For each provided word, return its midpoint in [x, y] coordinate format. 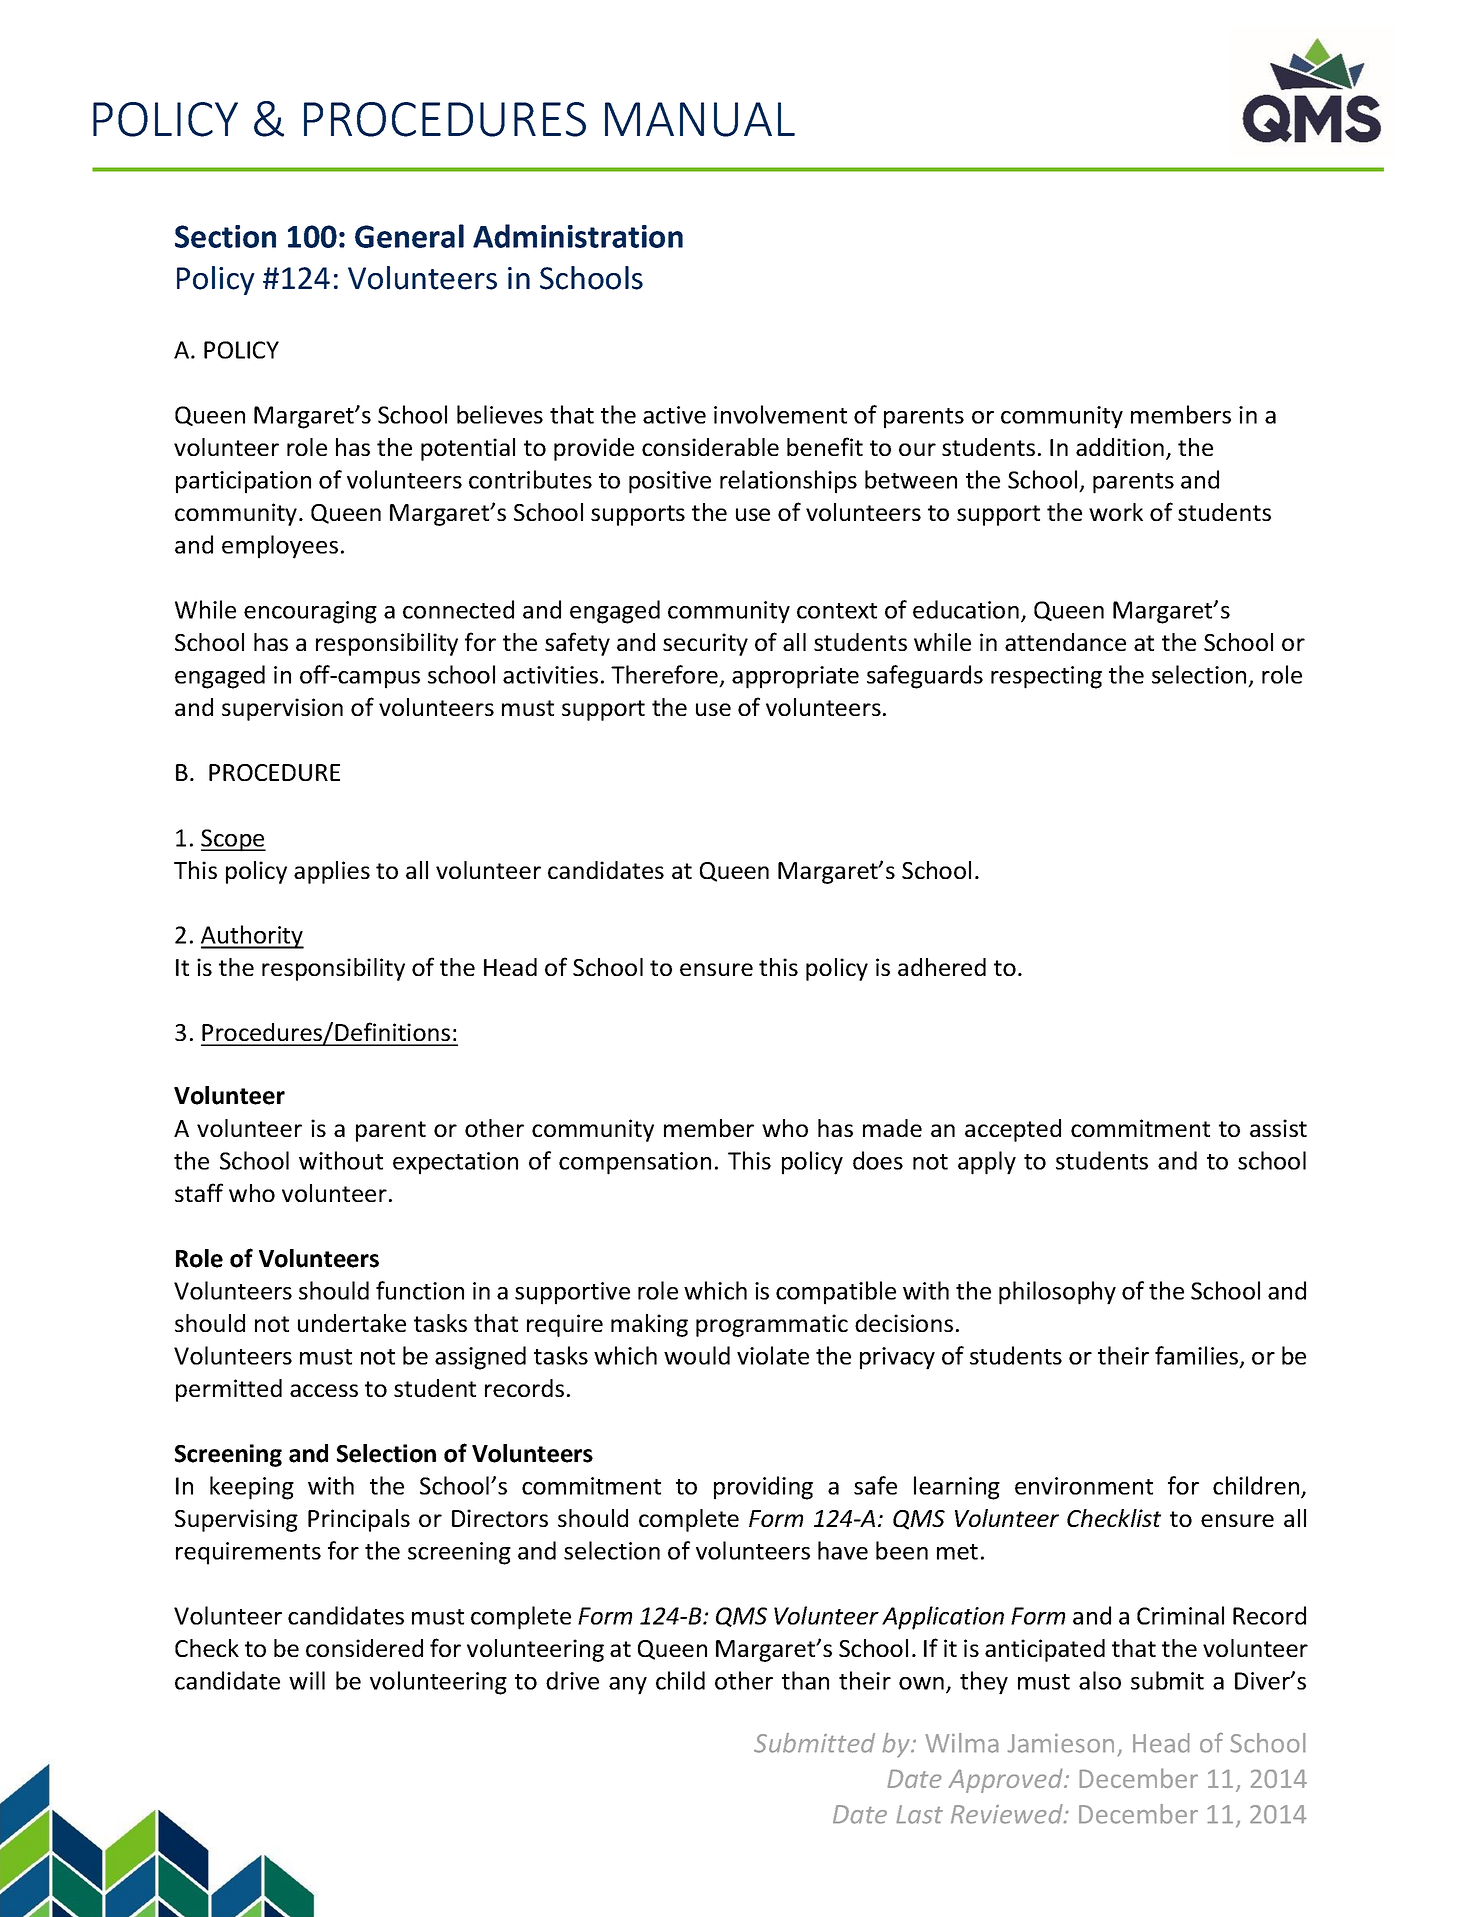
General [409, 236]
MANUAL [700, 119]
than [805, 1680]
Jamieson [1061, 1743]
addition [1120, 447]
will [307, 1680]
